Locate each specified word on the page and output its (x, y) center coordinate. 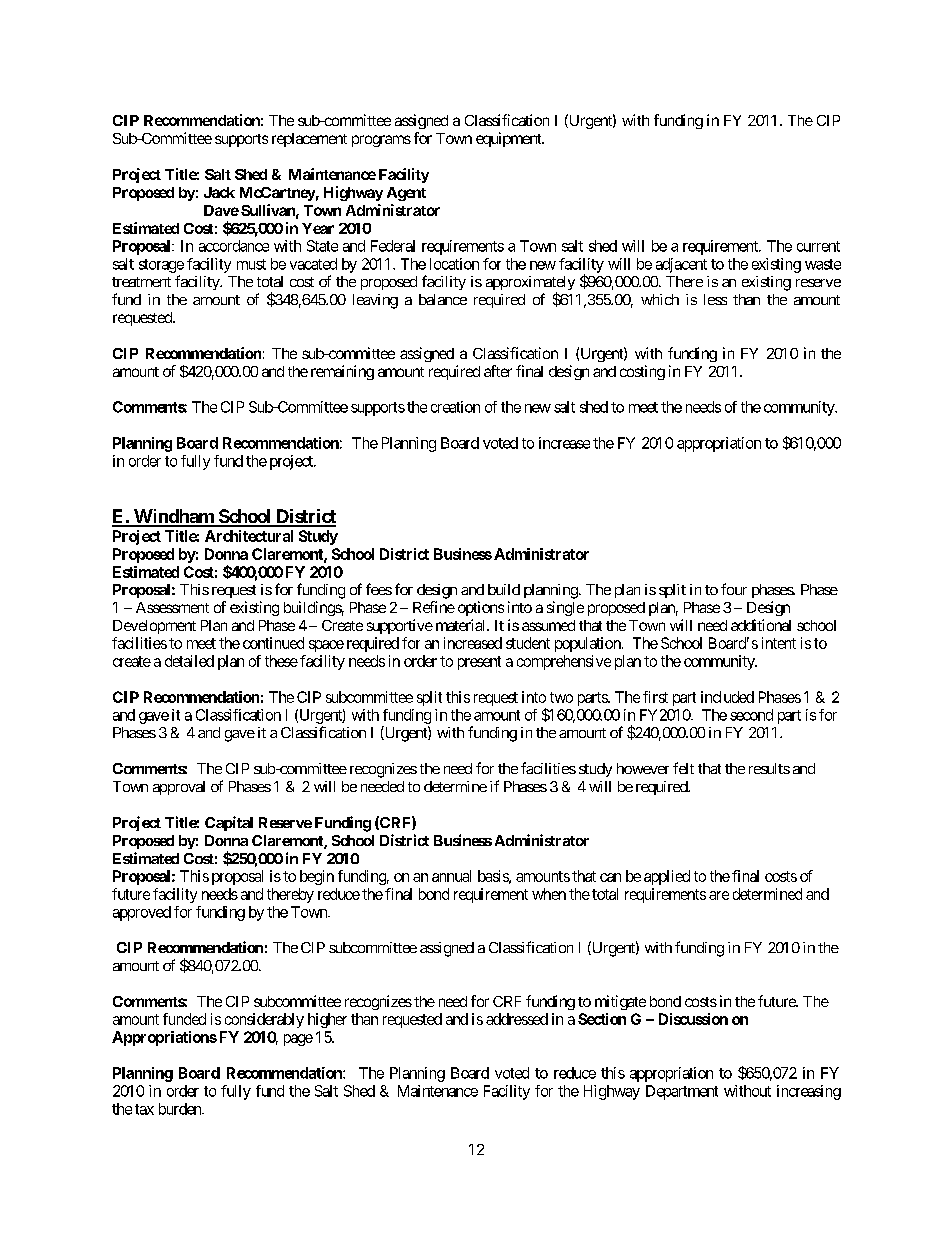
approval (179, 788)
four (734, 589)
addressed (517, 1019)
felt (683, 768)
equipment (510, 139)
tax (144, 1109)
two (561, 697)
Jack (219, 192)
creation (455, 407)
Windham (174, 517)
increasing (809, 1092)
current (818, 246)
